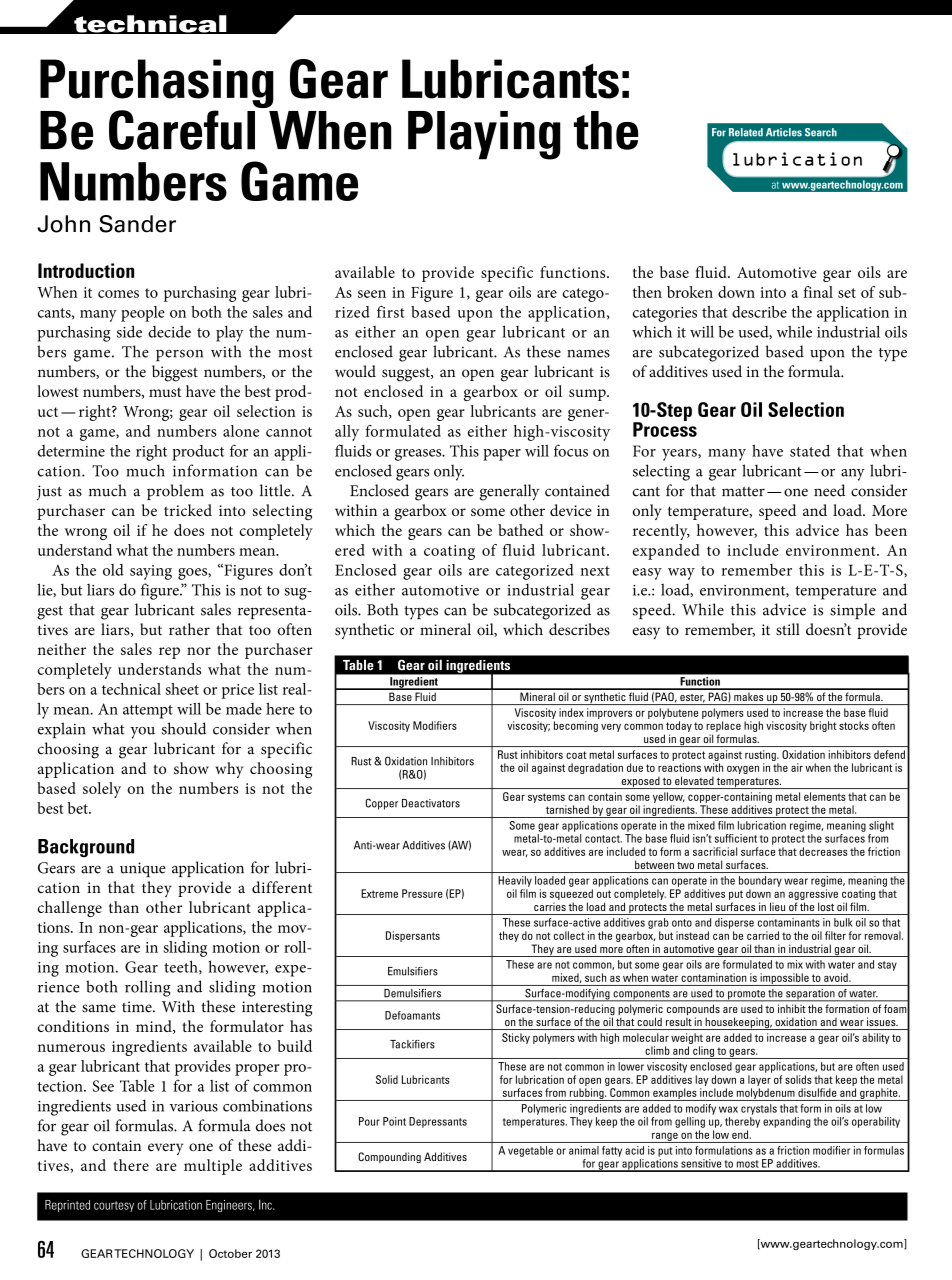 This image has height=1280, width=952. I want to click on stocks, so click(854, 725).
